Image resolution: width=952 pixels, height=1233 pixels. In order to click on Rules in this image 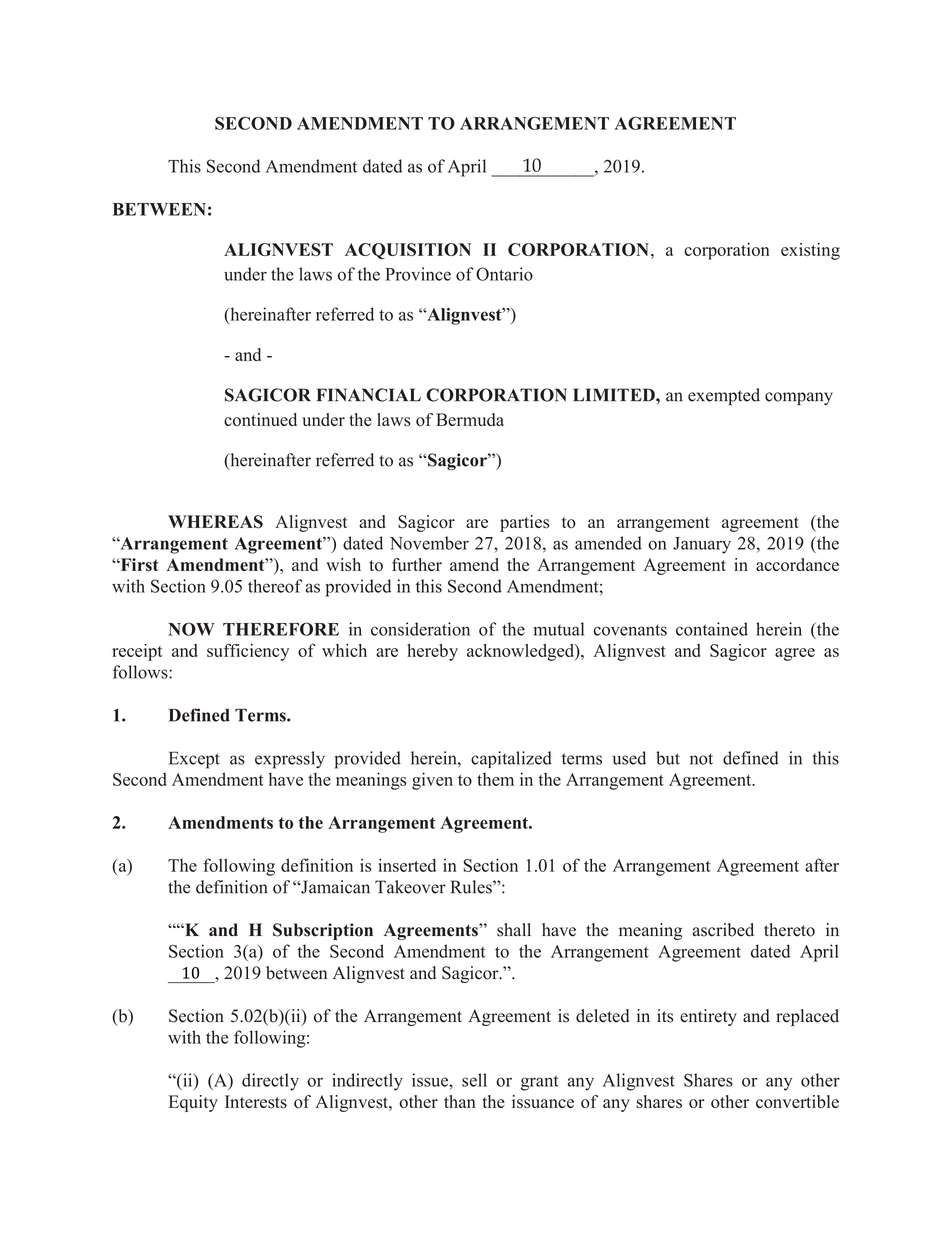, I will do `click(472, 887)`.
